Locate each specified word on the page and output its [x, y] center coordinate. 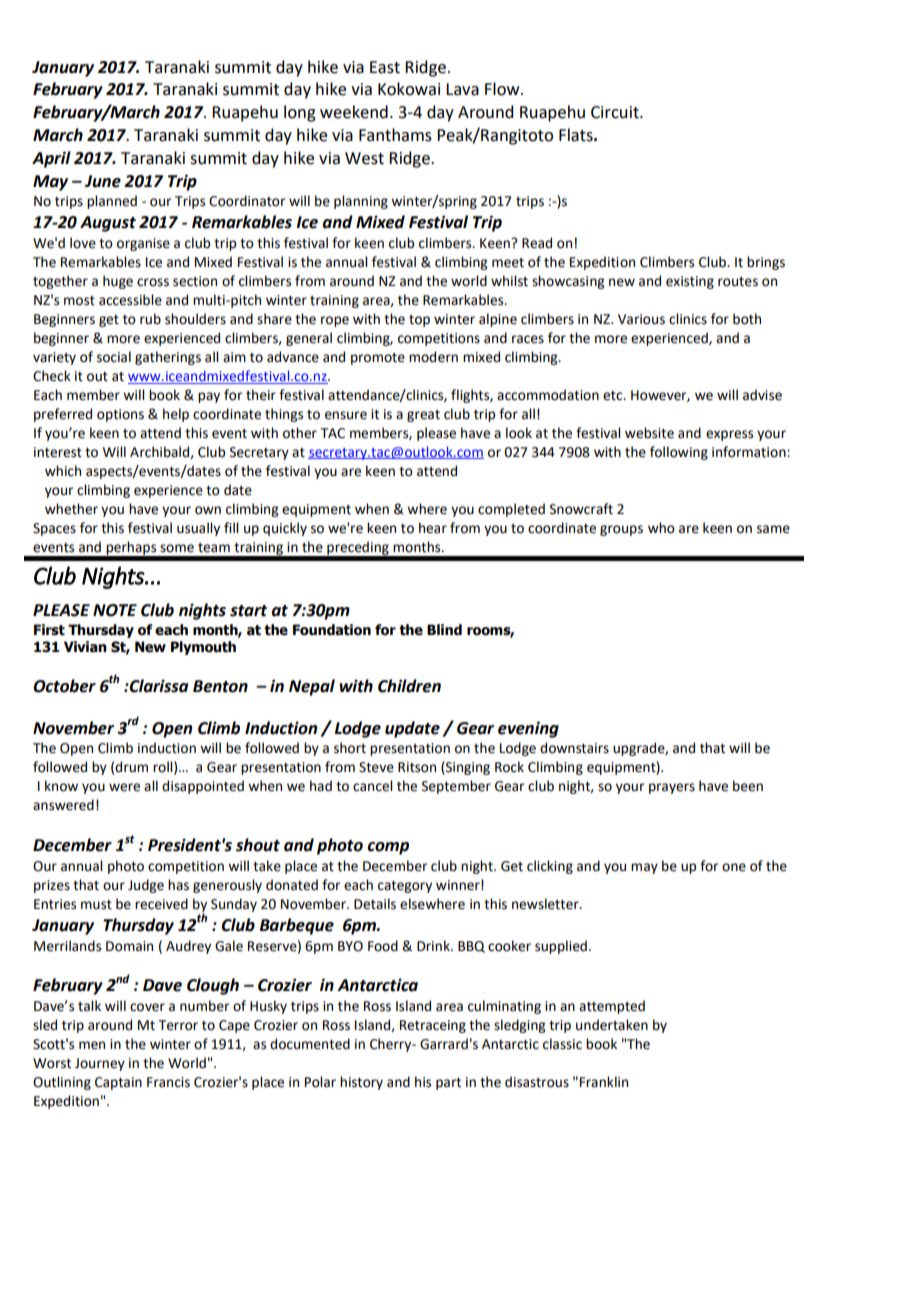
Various [641, 319]
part [448, 1084]
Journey [100, 1064]
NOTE [115, 610]
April [51, 159]
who [661, 528]
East [385, 67]
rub [150, 319]
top [419, 321]
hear [433, 528]
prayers [672, 788]
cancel [372, 786]
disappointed [203, 787]
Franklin [604, 1081]
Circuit [616, 112]
